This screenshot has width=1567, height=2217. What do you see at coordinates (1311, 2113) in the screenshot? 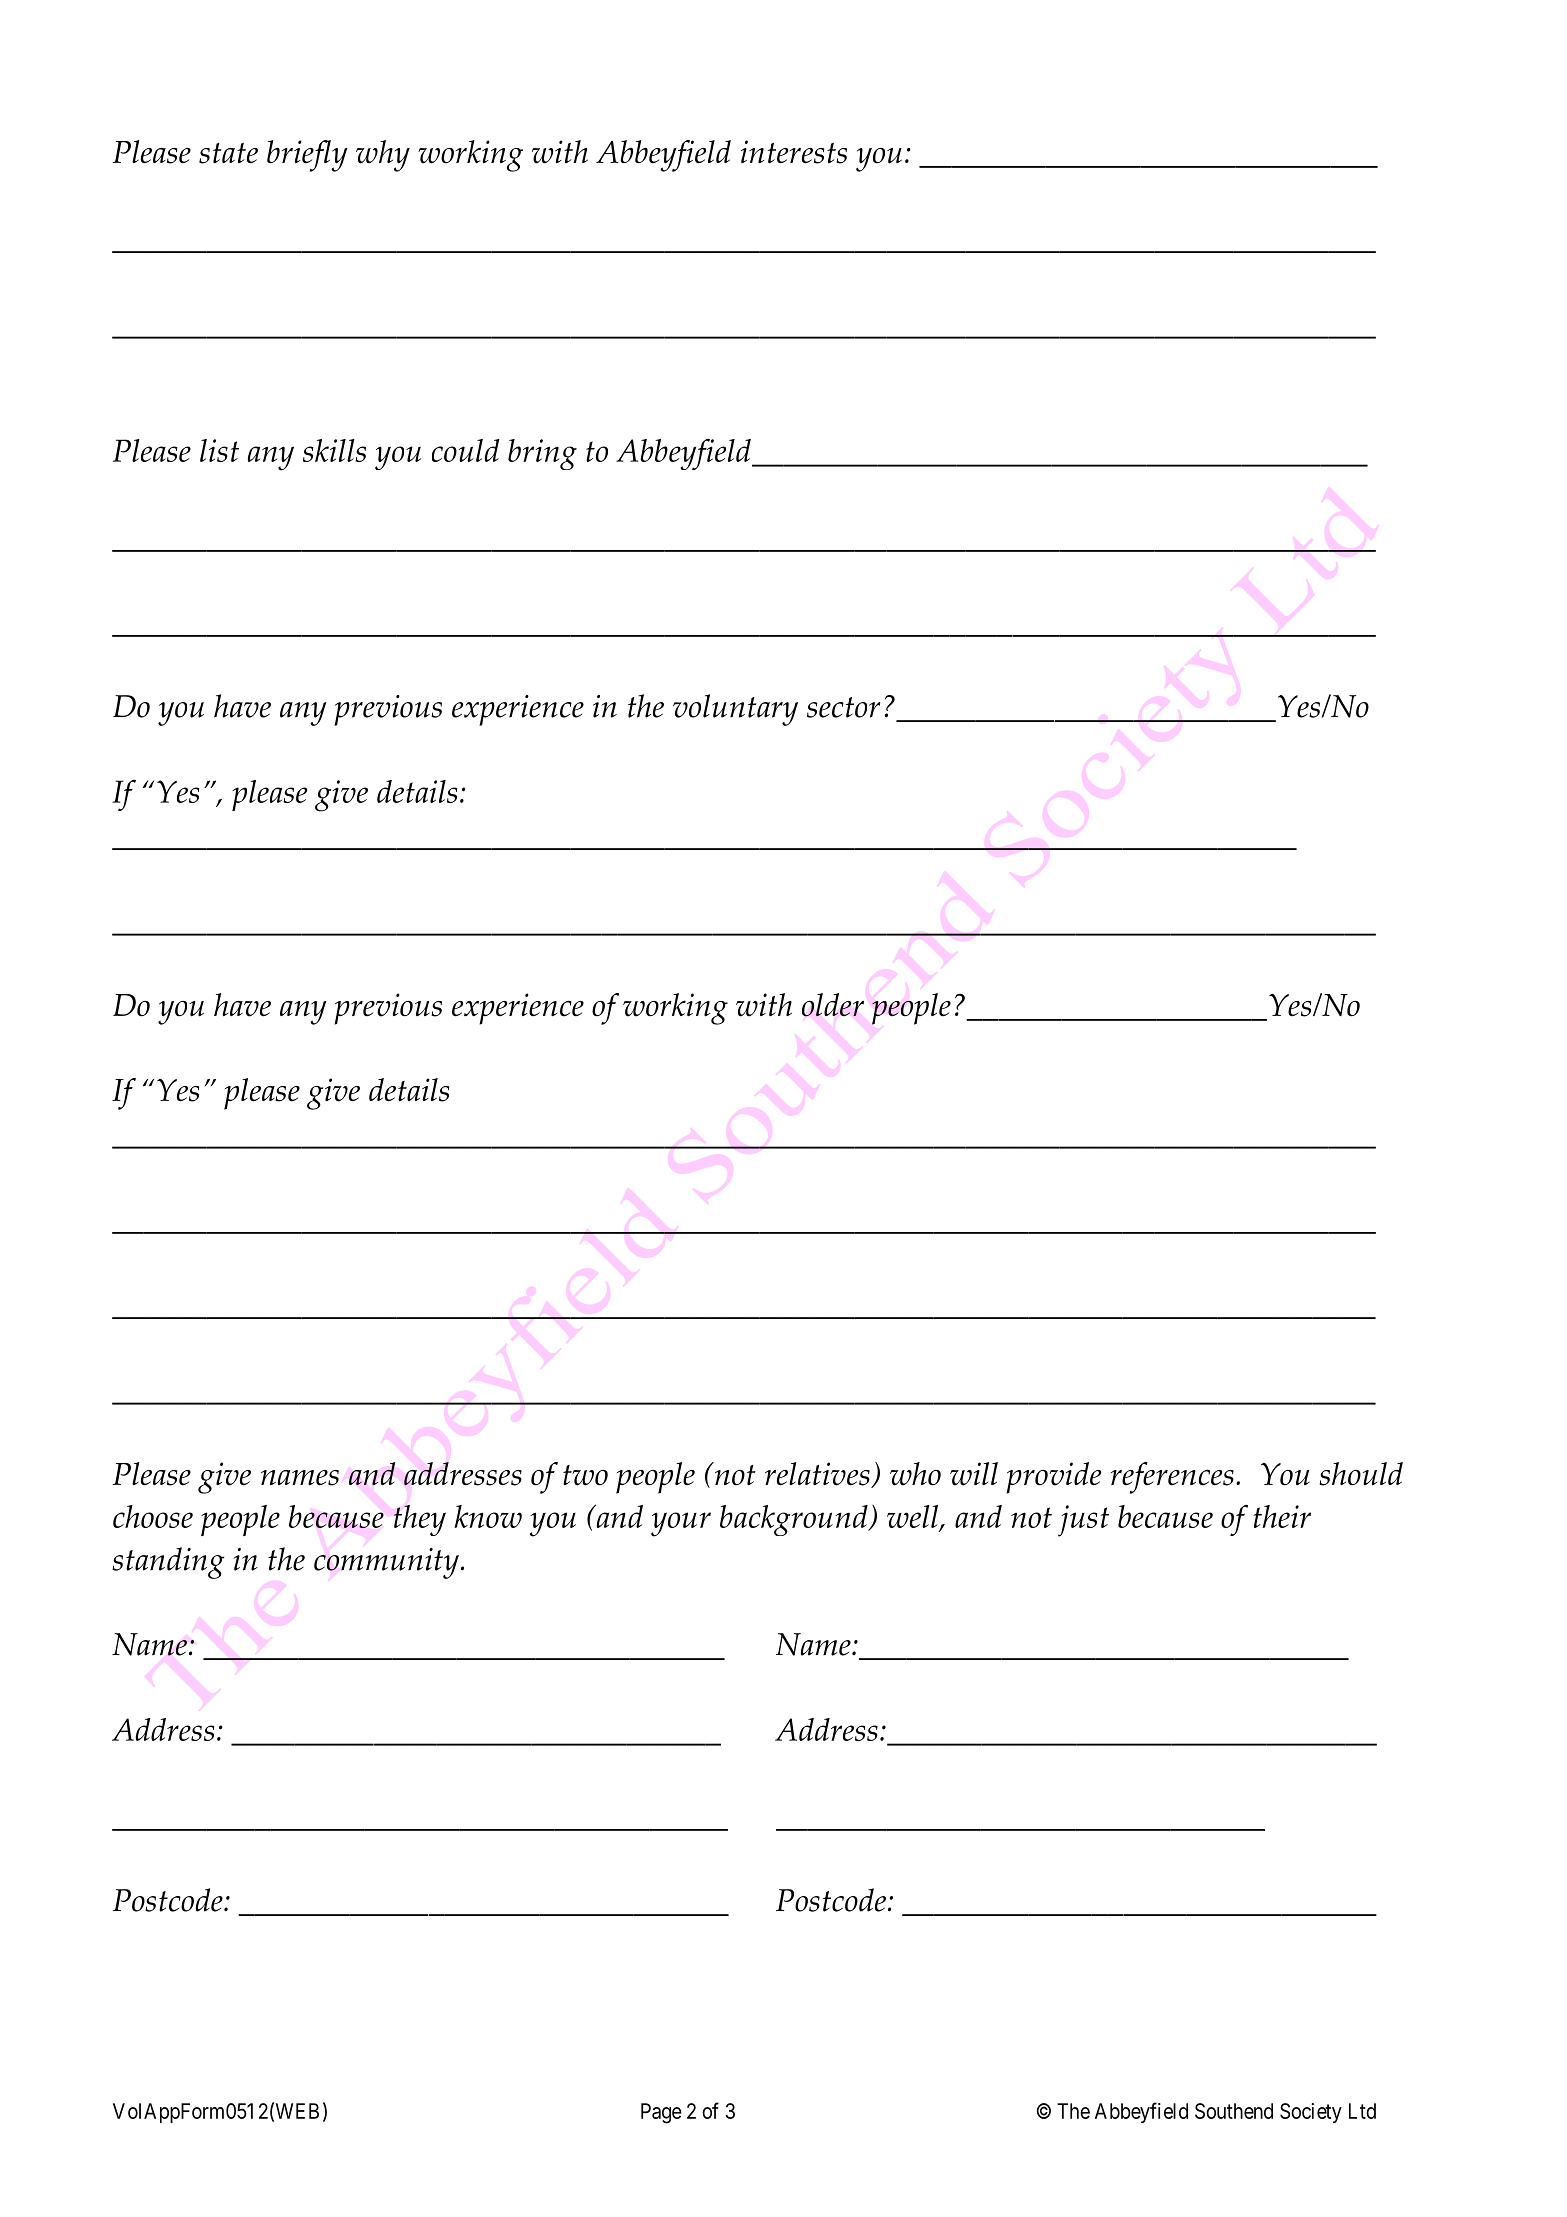
I see `Society` at bounding box center [1311, 2113].
